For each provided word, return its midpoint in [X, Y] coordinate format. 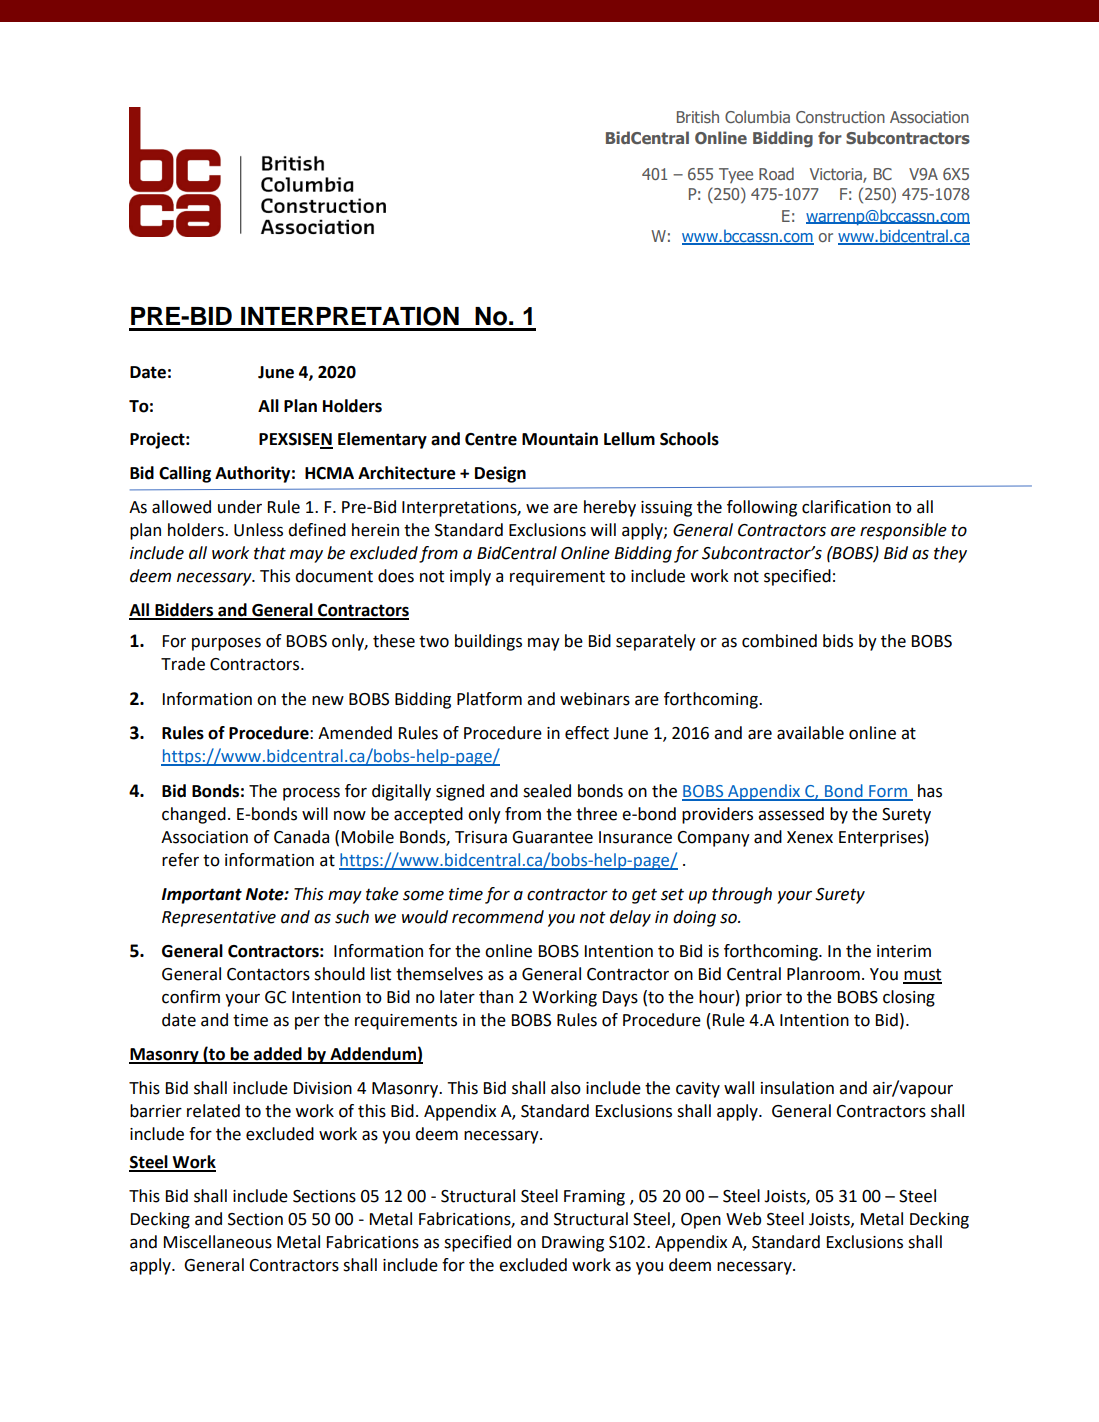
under [240, 507]
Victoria [837, 175]
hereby [610, 508]
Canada [301, 837]
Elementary [382, 440]
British [698, 116]
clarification [846, 507]
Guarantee [552, 837]
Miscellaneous [218, 1242]
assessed [791, 814]
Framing [594, 1198]
